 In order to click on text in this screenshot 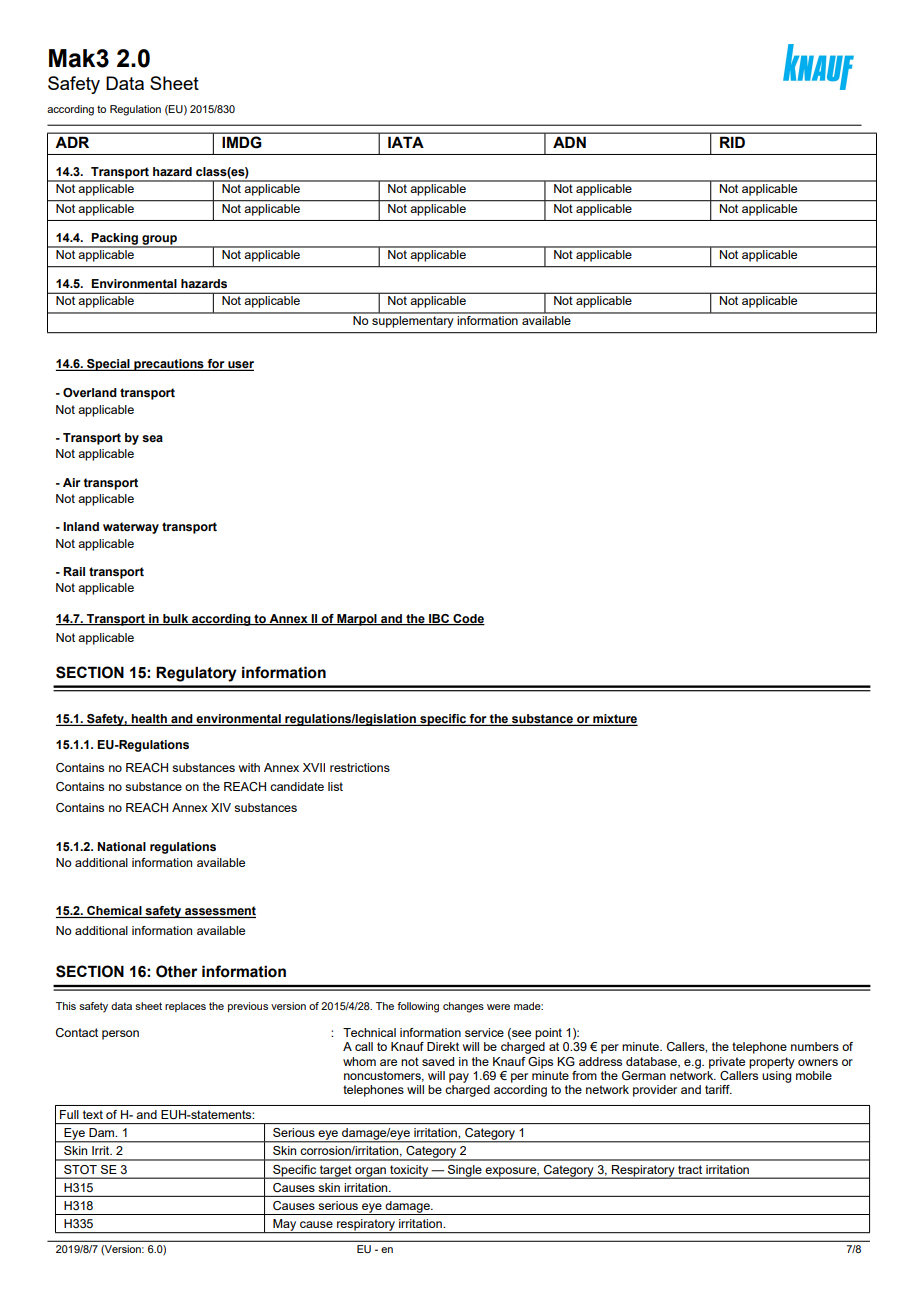, I will do `click(93, 1114)`.
